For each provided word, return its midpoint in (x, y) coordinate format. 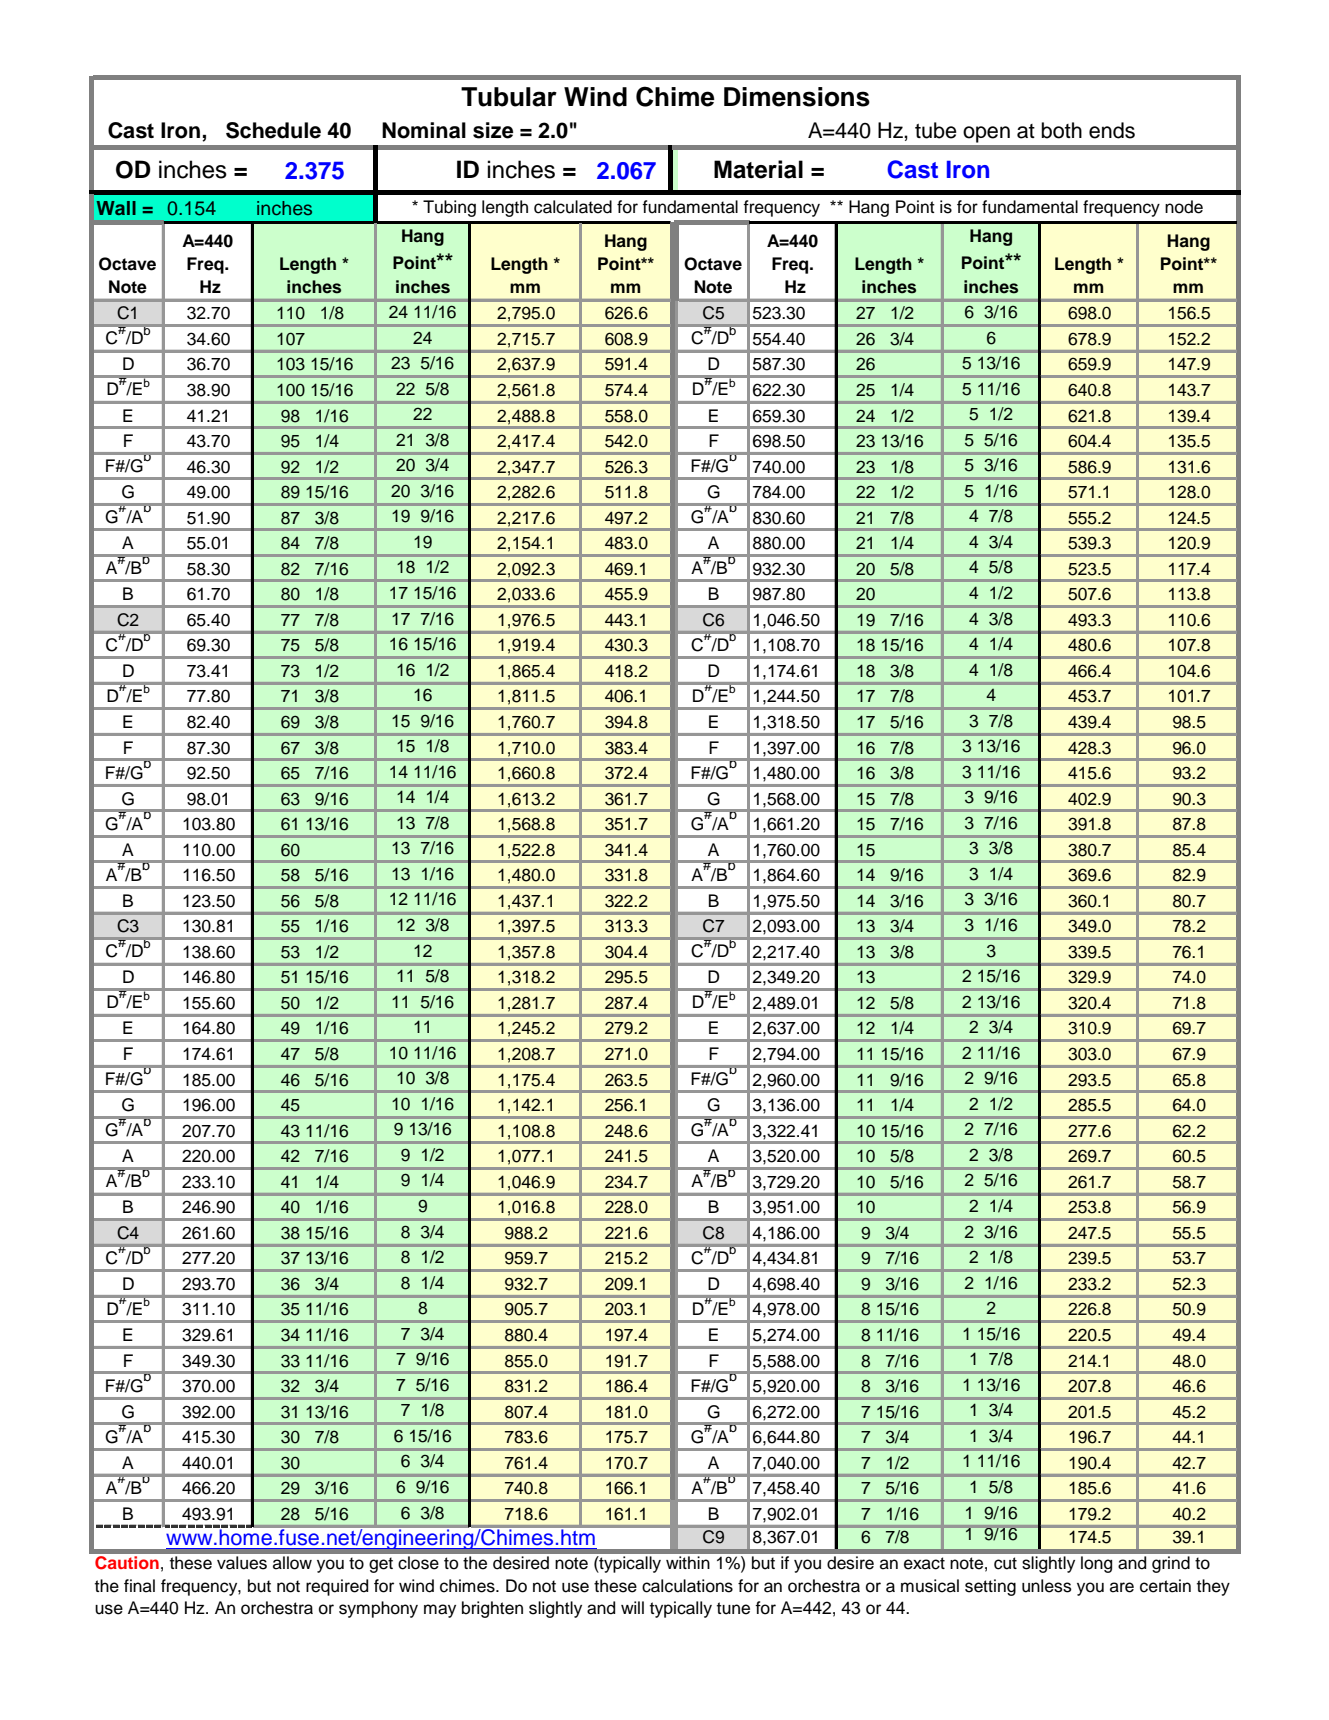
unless (1047, 1586)
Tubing (449, 208)
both (1061, 130)
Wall (116, 208)
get (381, 1565)
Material (758, 169)
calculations (687, 1586)
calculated (573, 207)
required (337, 1587)
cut (1005, 1563)
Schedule (273, 130)
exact (924, 1563)
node (1184, 207)
